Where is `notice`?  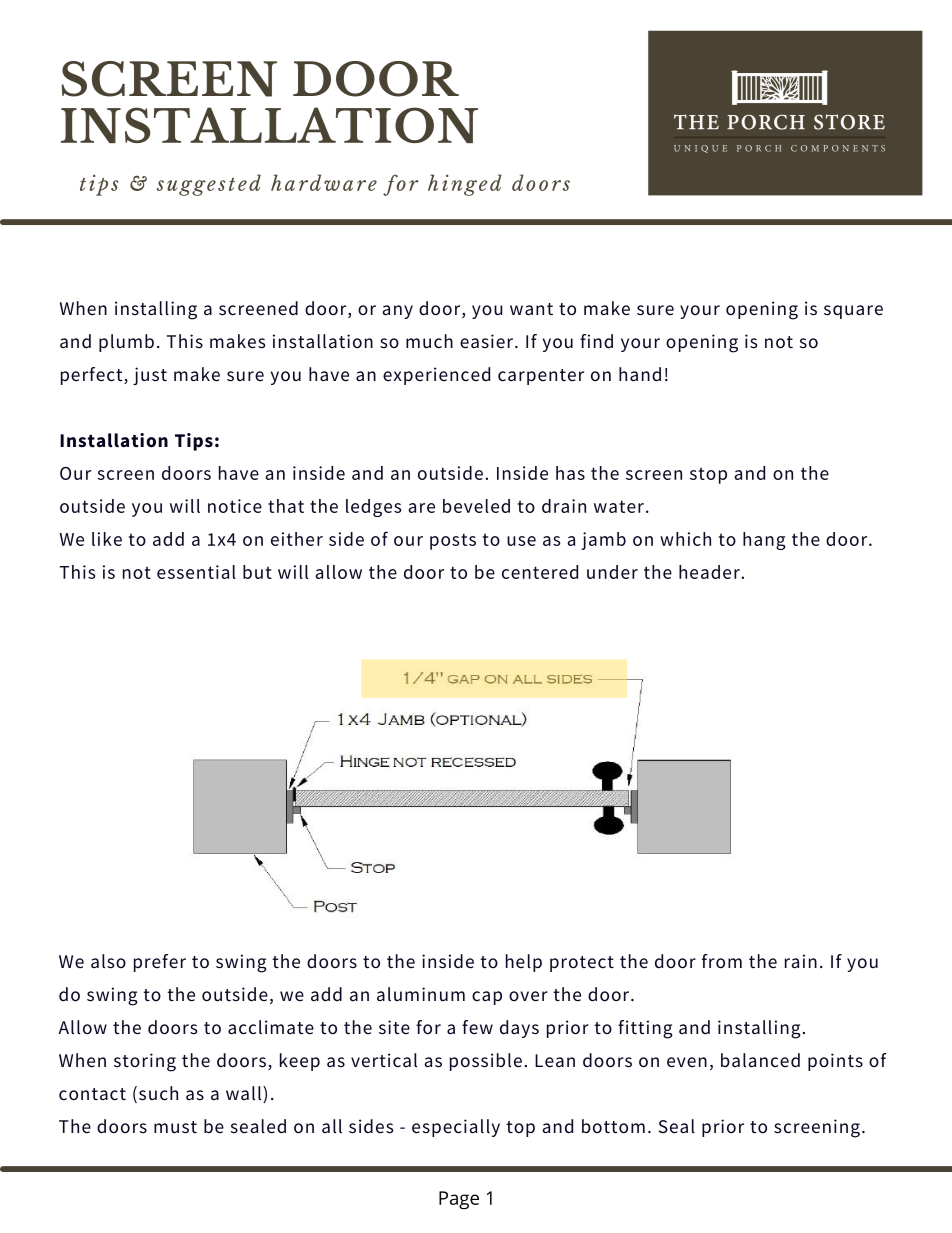 notice is located at coordinates (235, 506).
